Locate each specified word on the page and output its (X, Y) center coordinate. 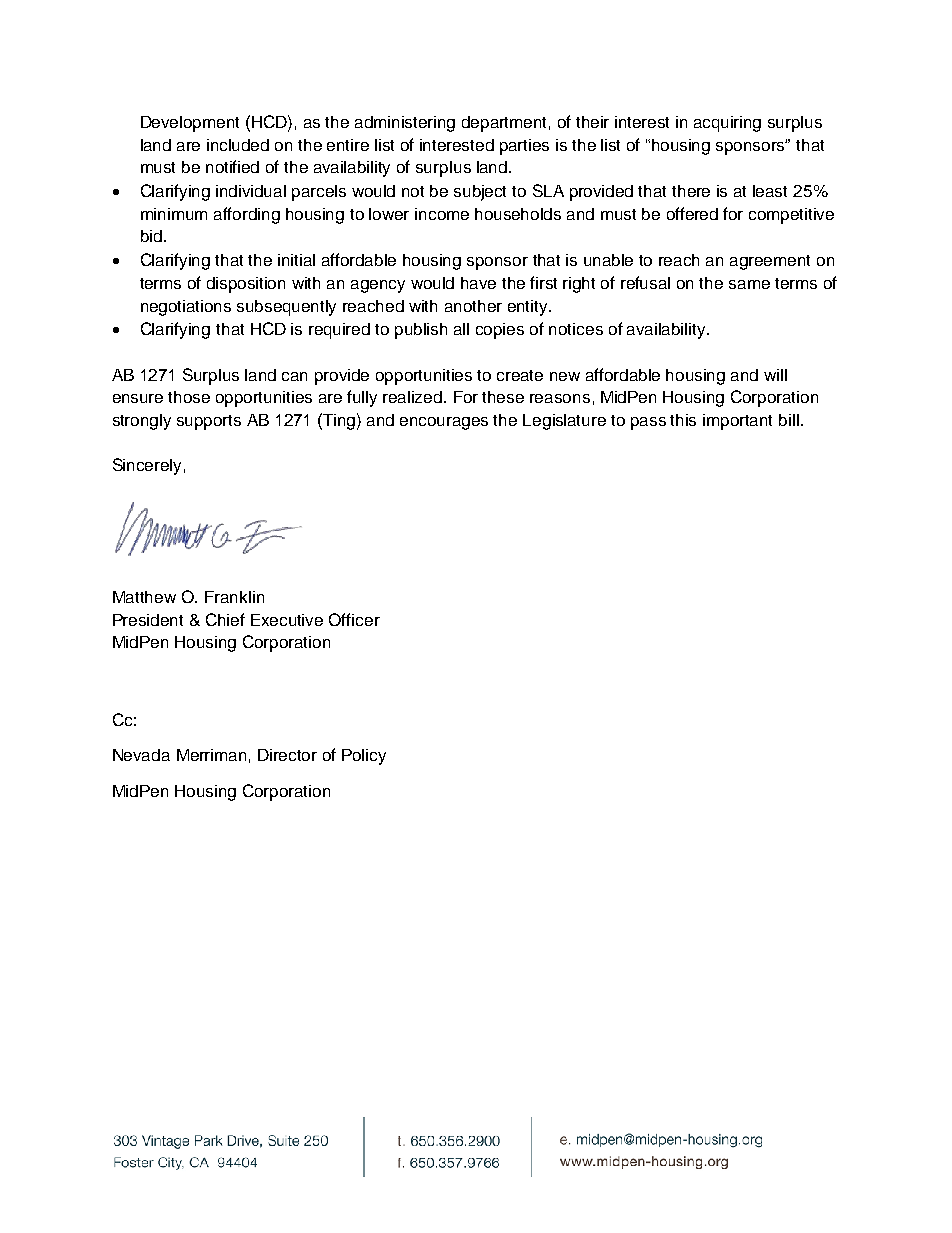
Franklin (234, 597)
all (461, 329)
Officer (354, 619)
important (737, 422)
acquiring (727, 124)
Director (287, 755)
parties (524, 147)
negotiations (186, 308)
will (775, 375)
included (238, 145)
